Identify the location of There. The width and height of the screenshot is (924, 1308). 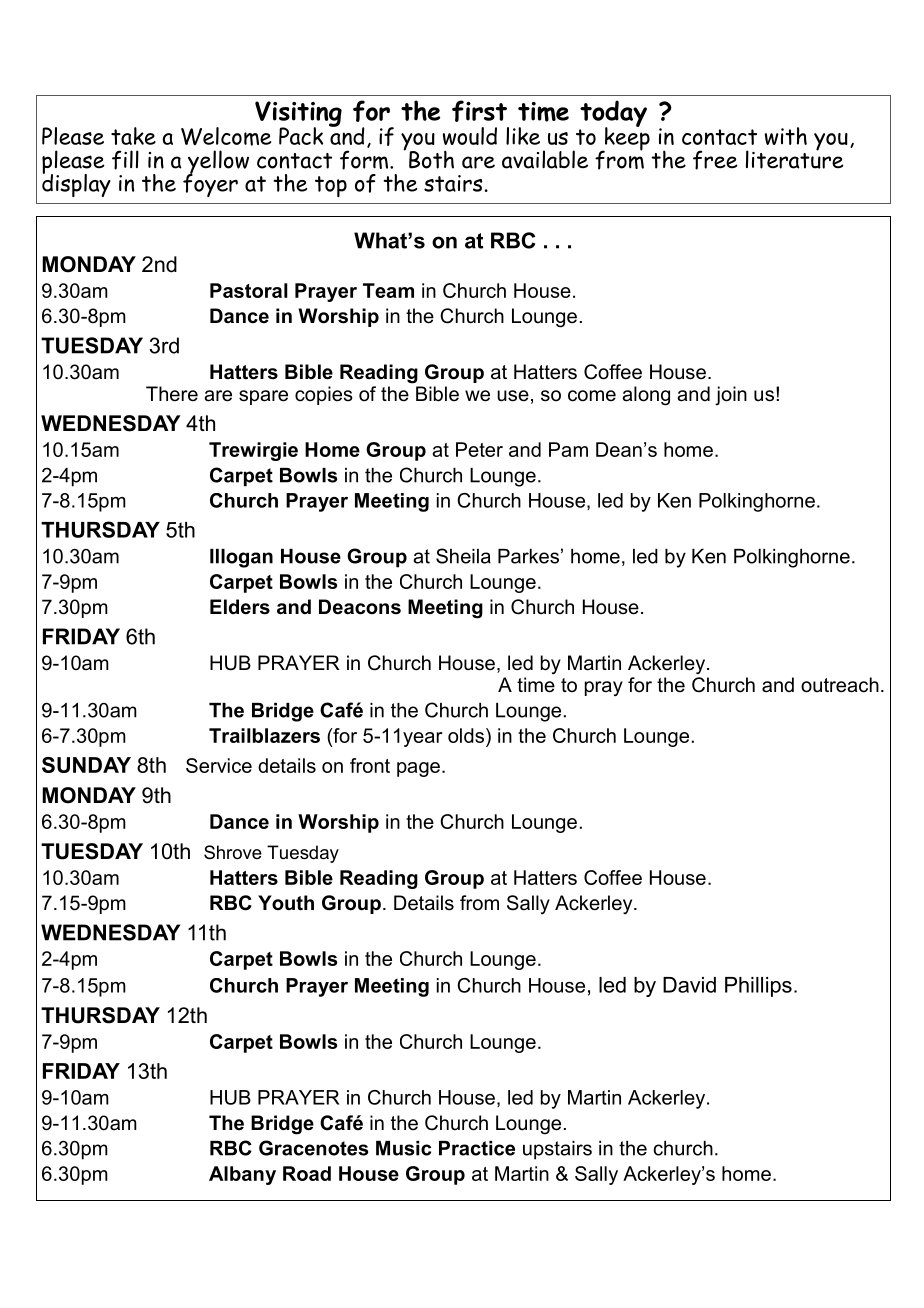
(172, 394).
